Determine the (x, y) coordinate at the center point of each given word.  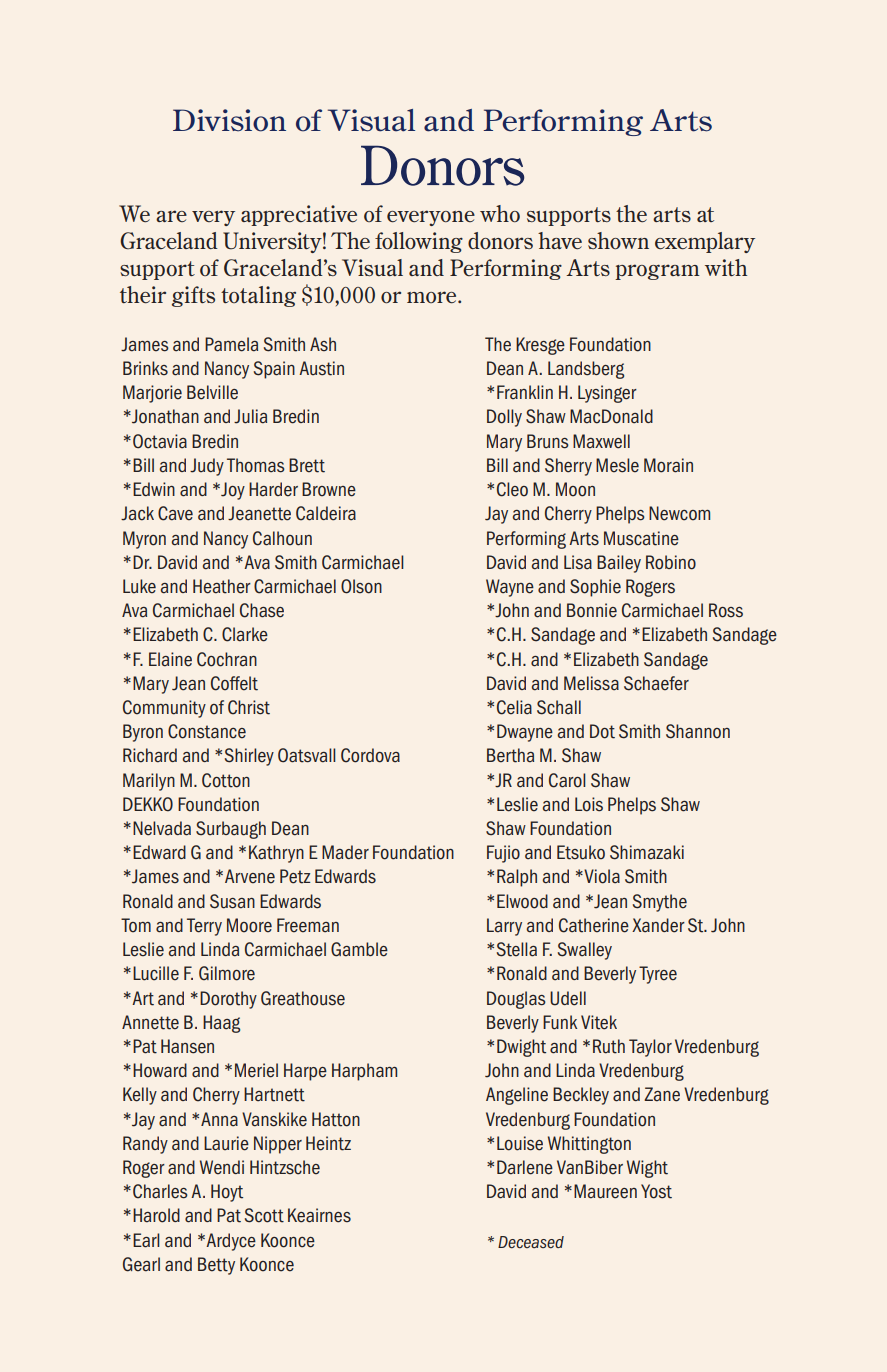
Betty (216, 1266)
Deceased (531, 1242)
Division (229, 120)
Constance (207, 731)
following (419, 242)
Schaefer (656, 683)
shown (618, 241)
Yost (656, 1191)
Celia (514, 707)
